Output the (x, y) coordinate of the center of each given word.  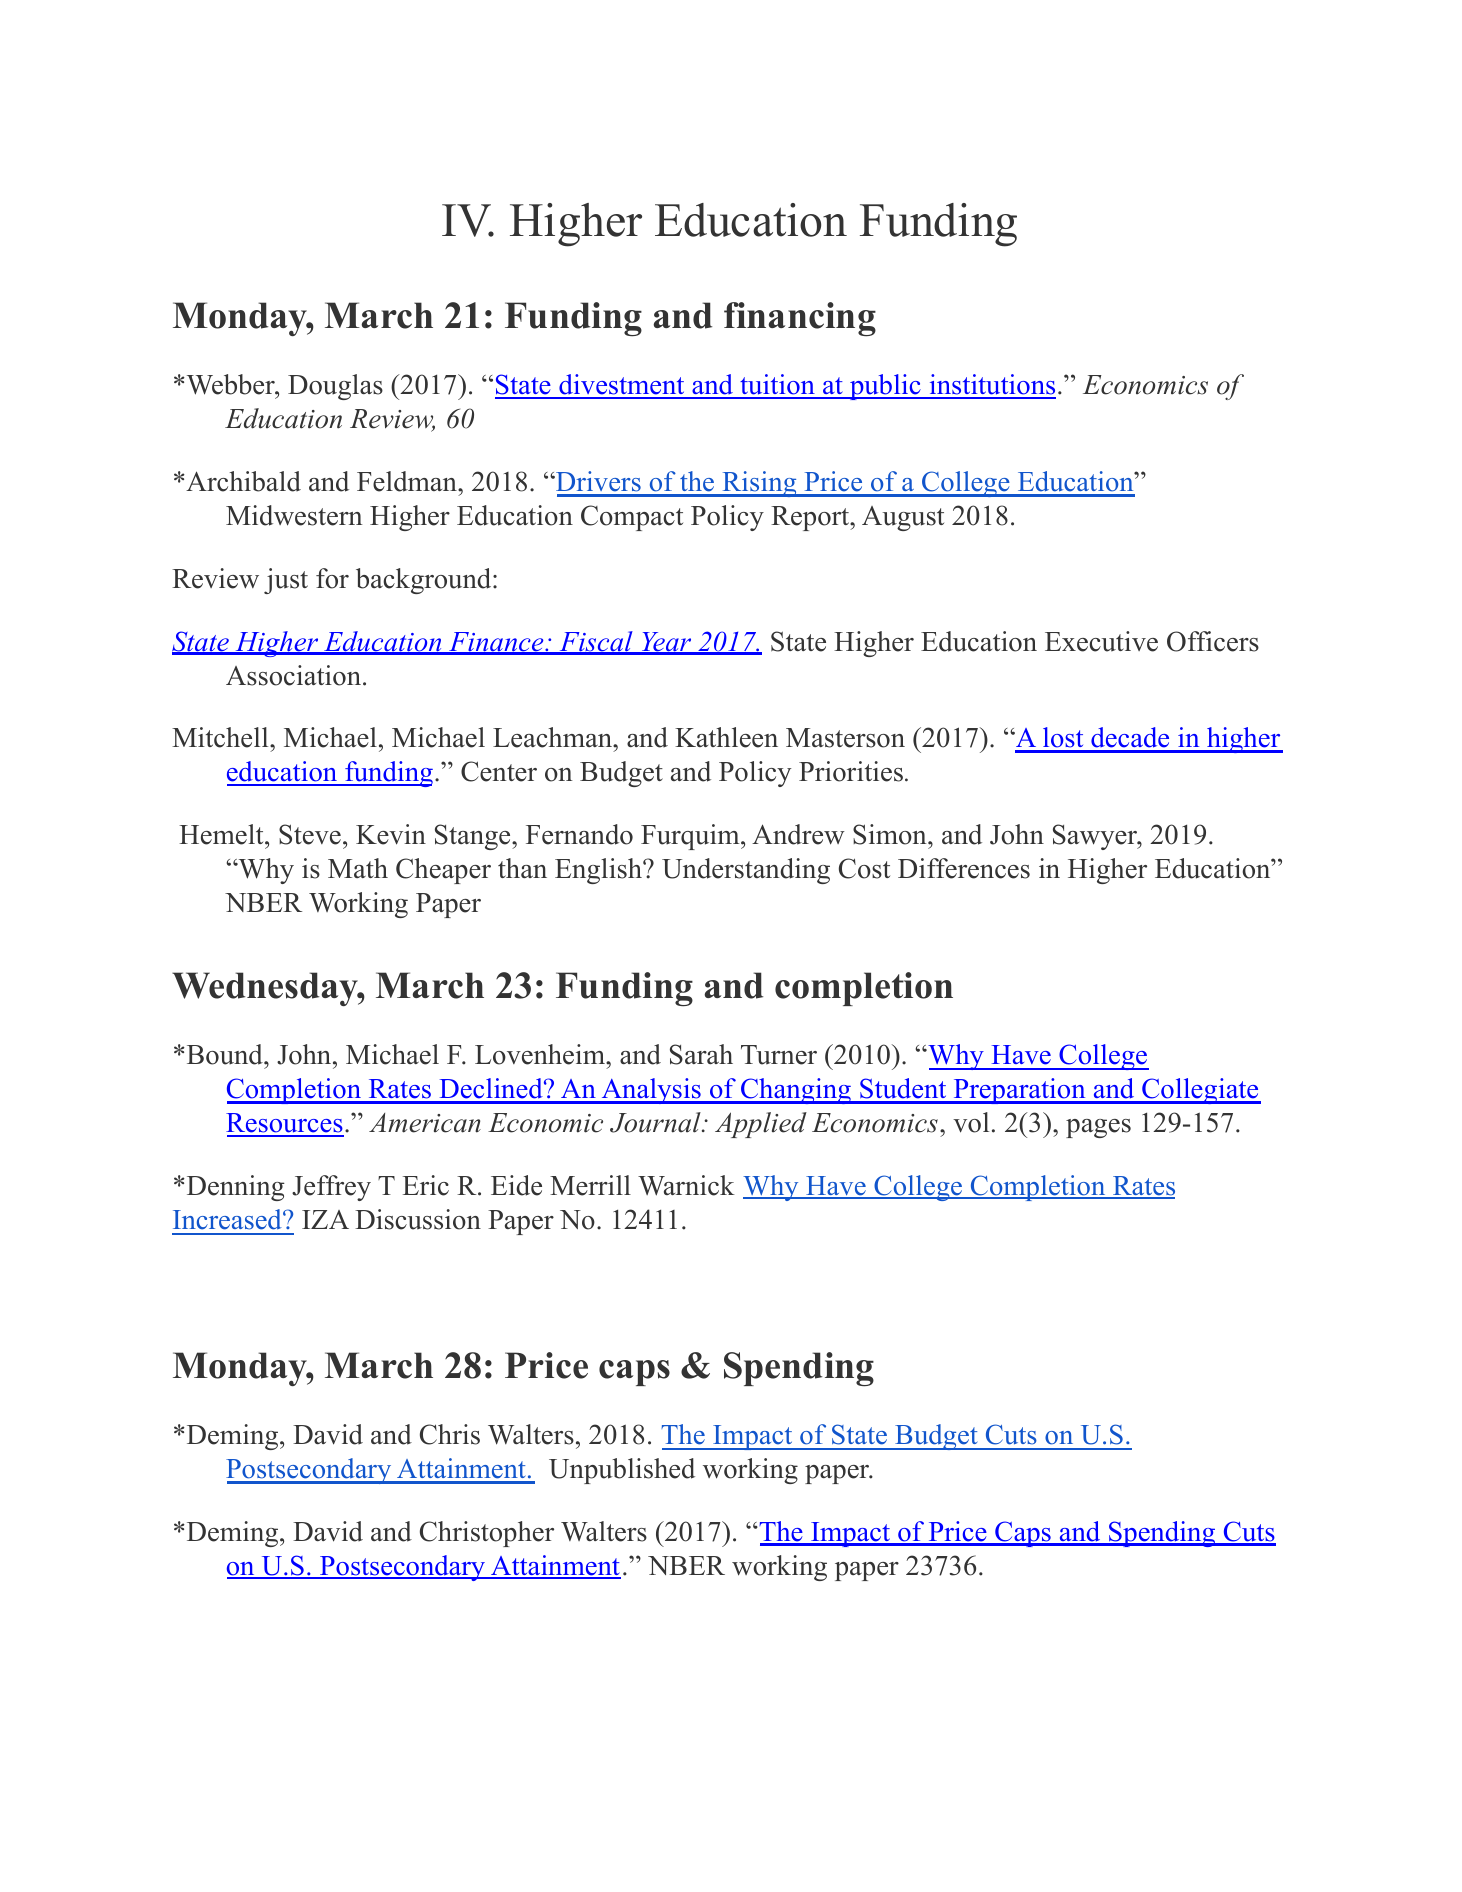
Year (666, 643)
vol (971, 1122)
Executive (1101, 641)
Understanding (746, 871)
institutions (991, 386)
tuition (777, 386)
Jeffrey (331, 1188)
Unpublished (622, 1471)
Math (358, 868)
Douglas (335, 387)
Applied (761, 1125)
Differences (964, 868)
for (332, 578)
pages (1098, 1128)
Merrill (590, 1185)
